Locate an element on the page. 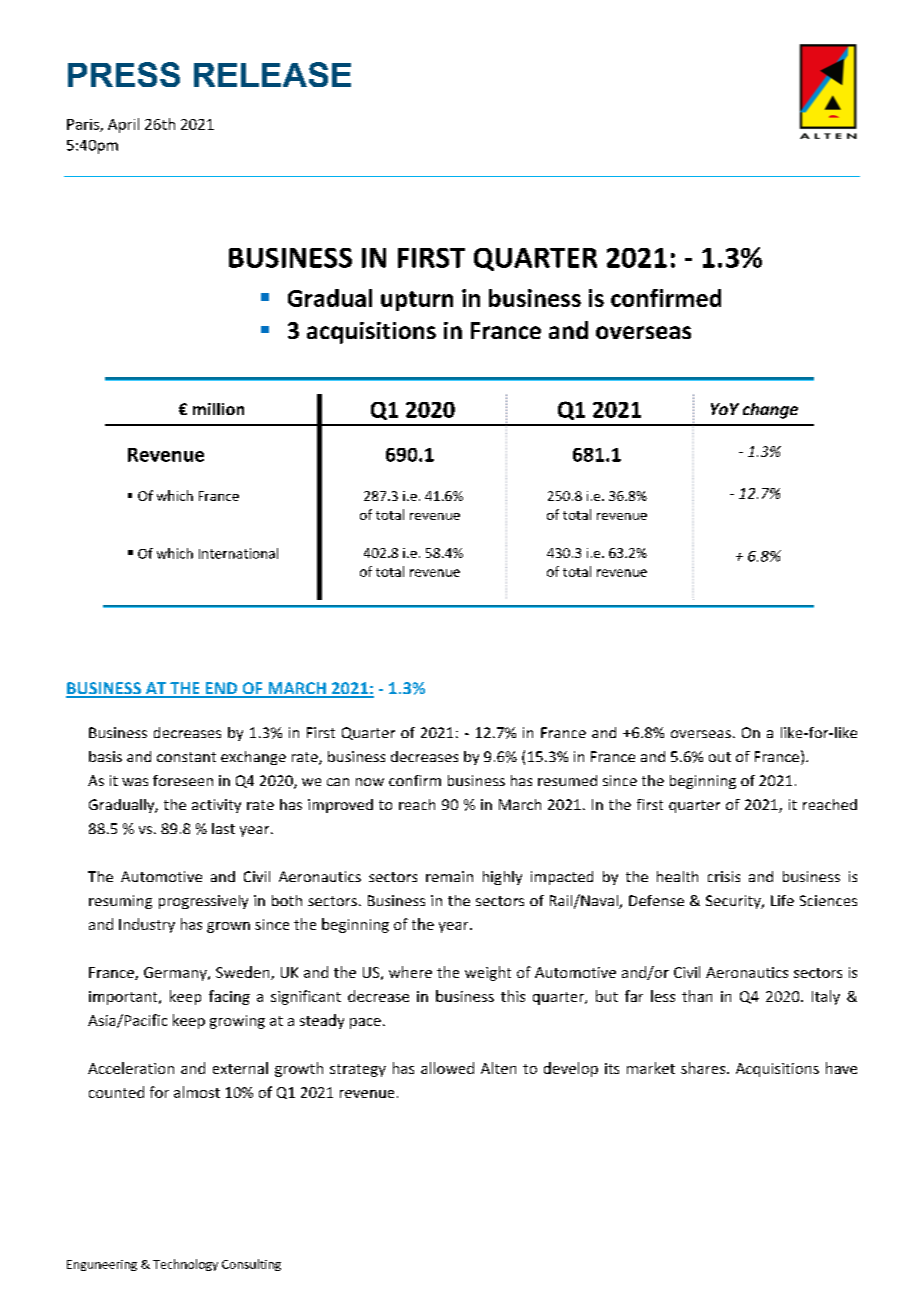 The height and width of the page is (1308, 924). million is located at coordinates (218, 409).
